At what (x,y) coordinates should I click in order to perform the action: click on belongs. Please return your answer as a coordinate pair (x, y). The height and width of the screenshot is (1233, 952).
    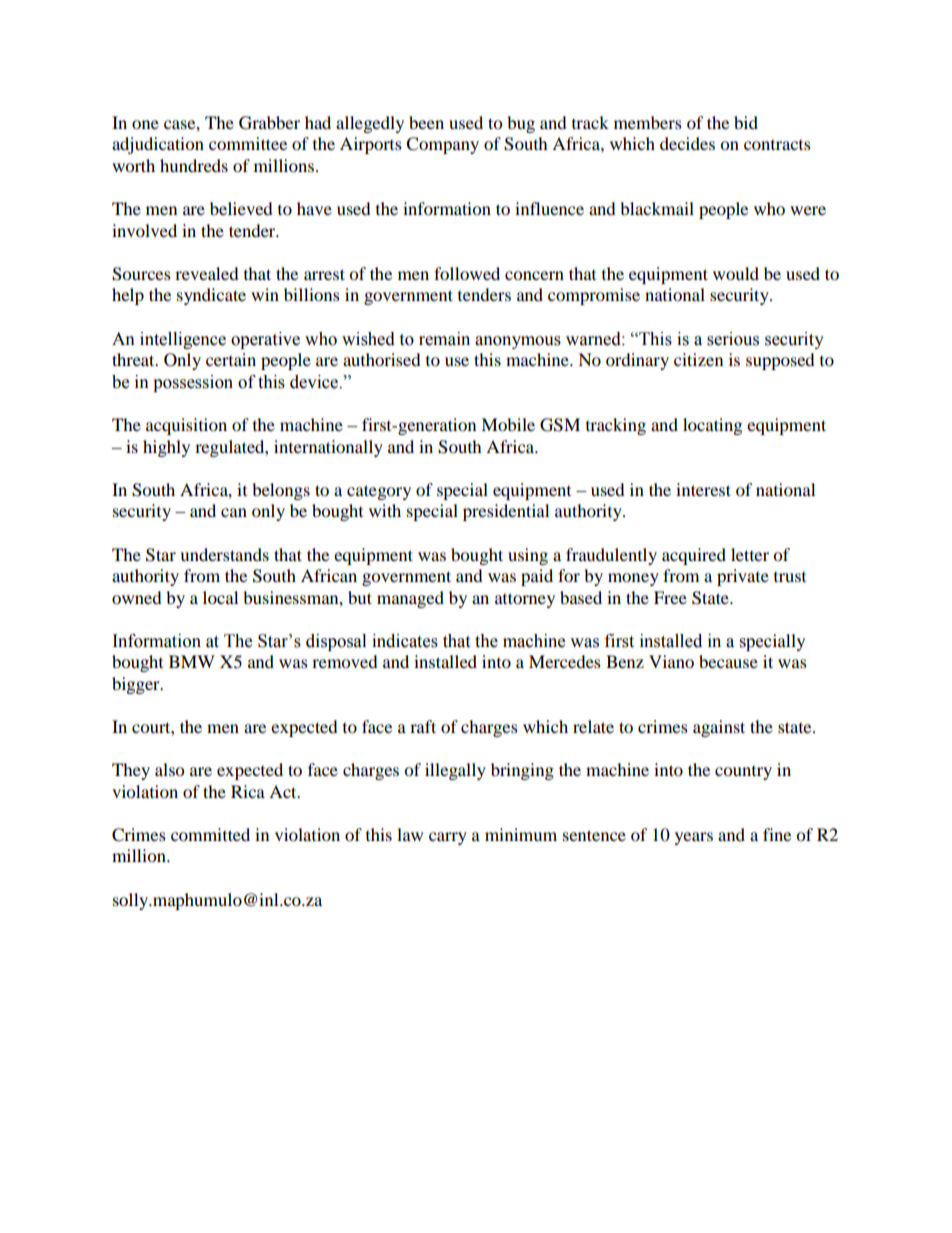
    Looking at the image, I should click on (281, 491).
